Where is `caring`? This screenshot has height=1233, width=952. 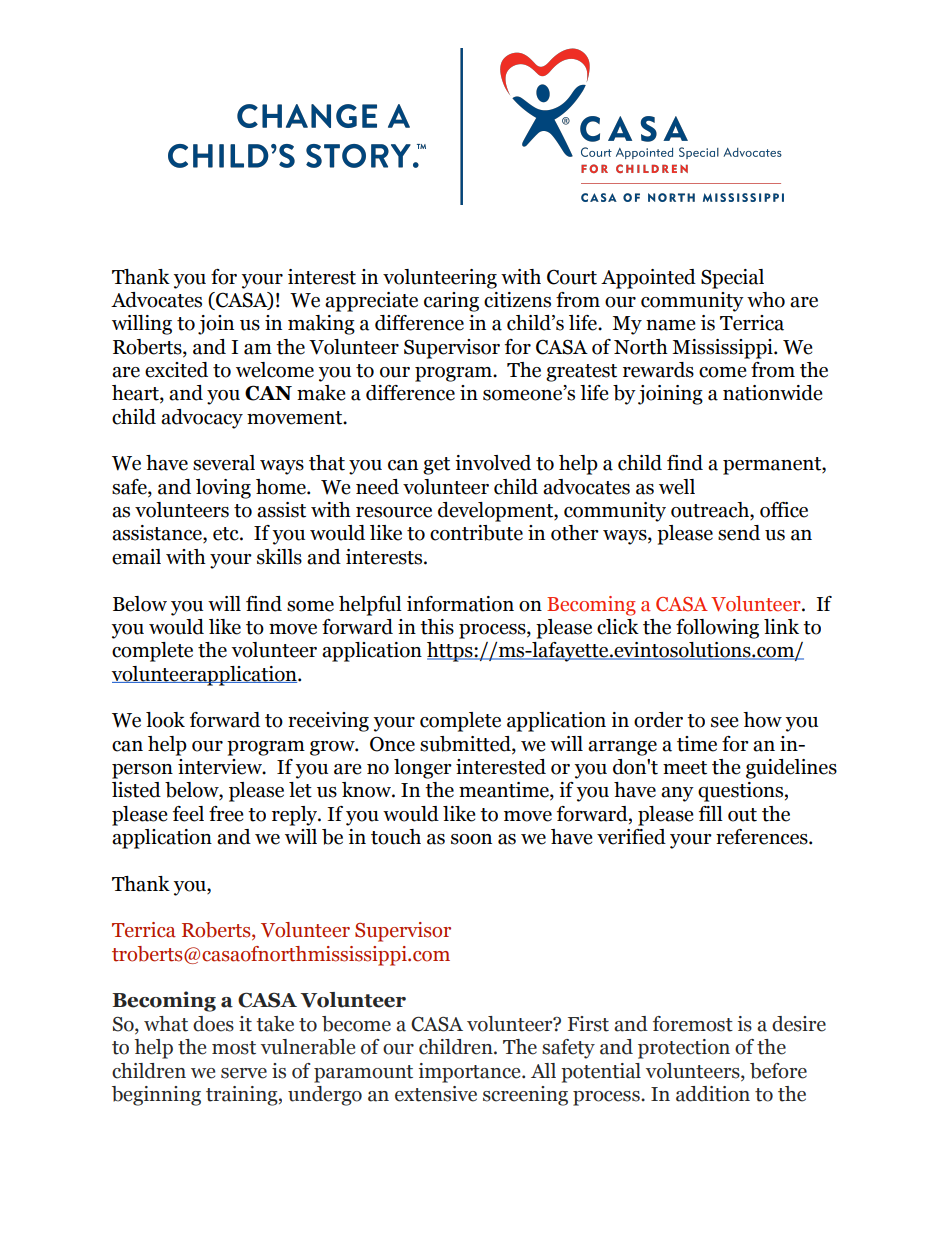 caring is located at coordinates (451, 302).
